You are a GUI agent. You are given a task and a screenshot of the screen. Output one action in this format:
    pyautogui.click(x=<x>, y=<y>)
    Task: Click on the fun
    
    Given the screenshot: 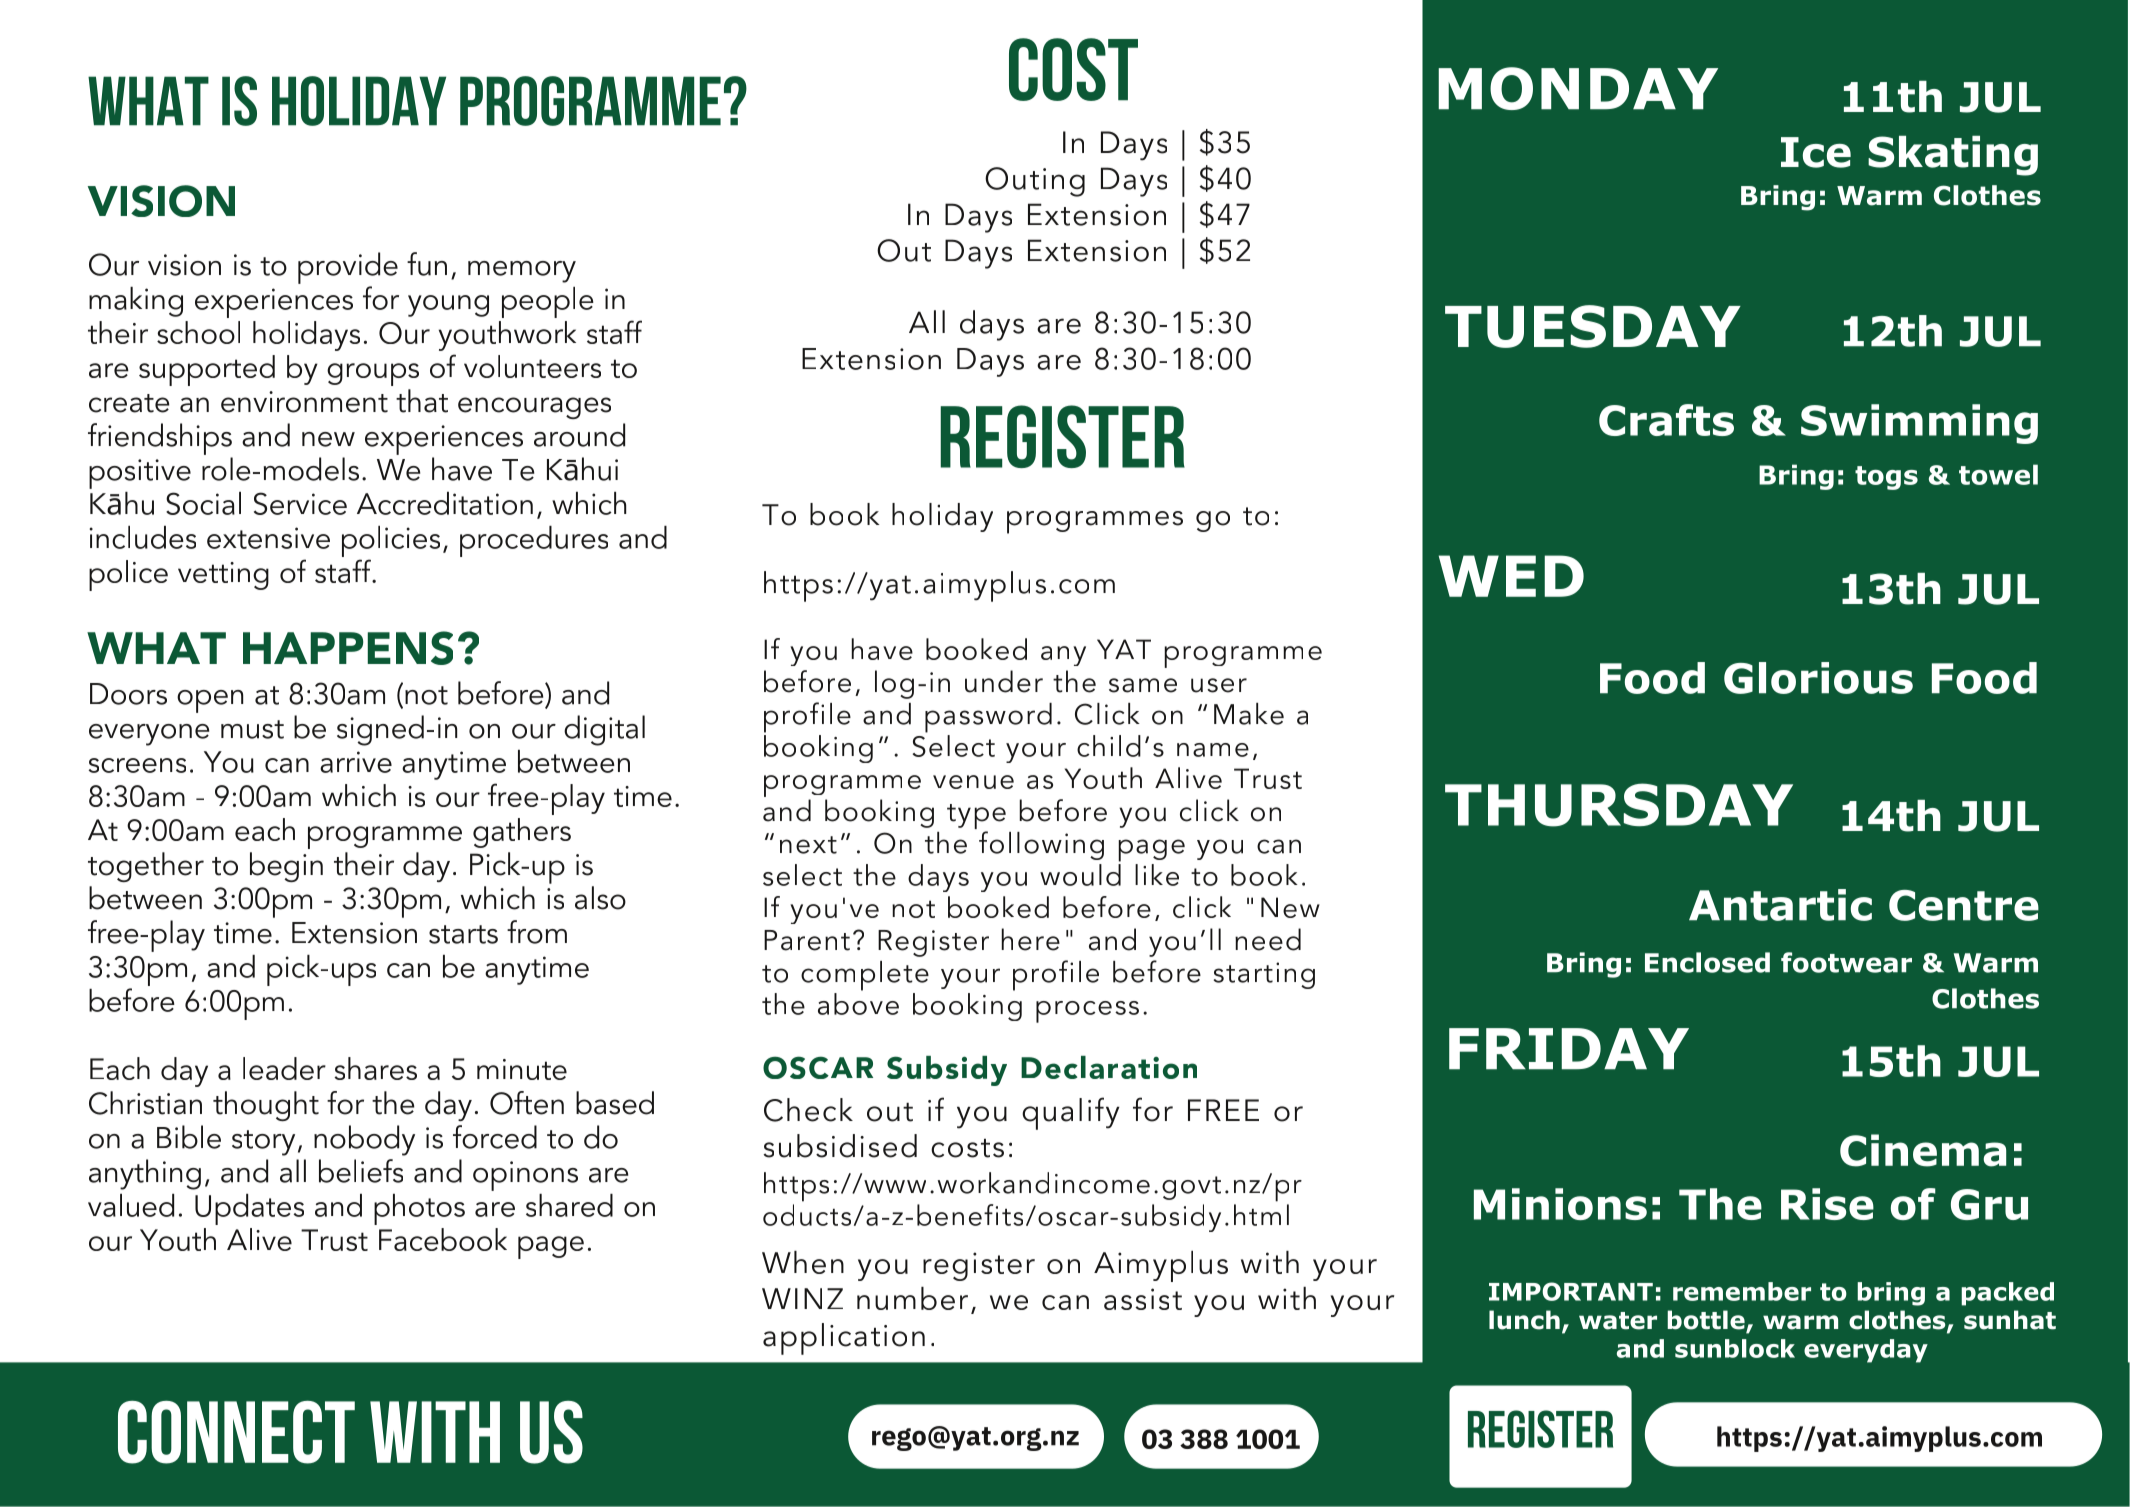 What is the action you would take?
    pyautogui.click(x=427, y=264)
